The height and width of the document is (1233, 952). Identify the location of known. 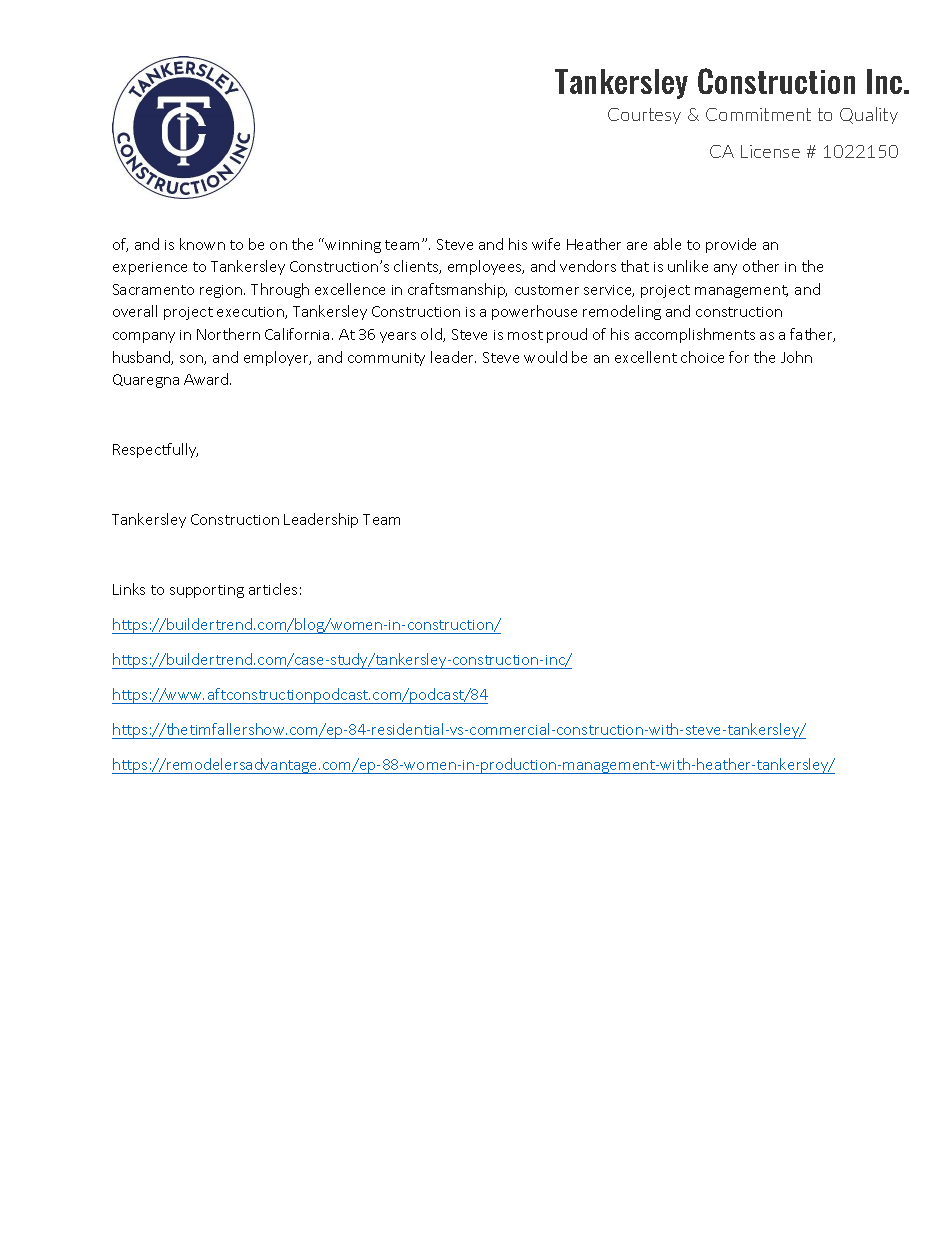
(202, 244).
